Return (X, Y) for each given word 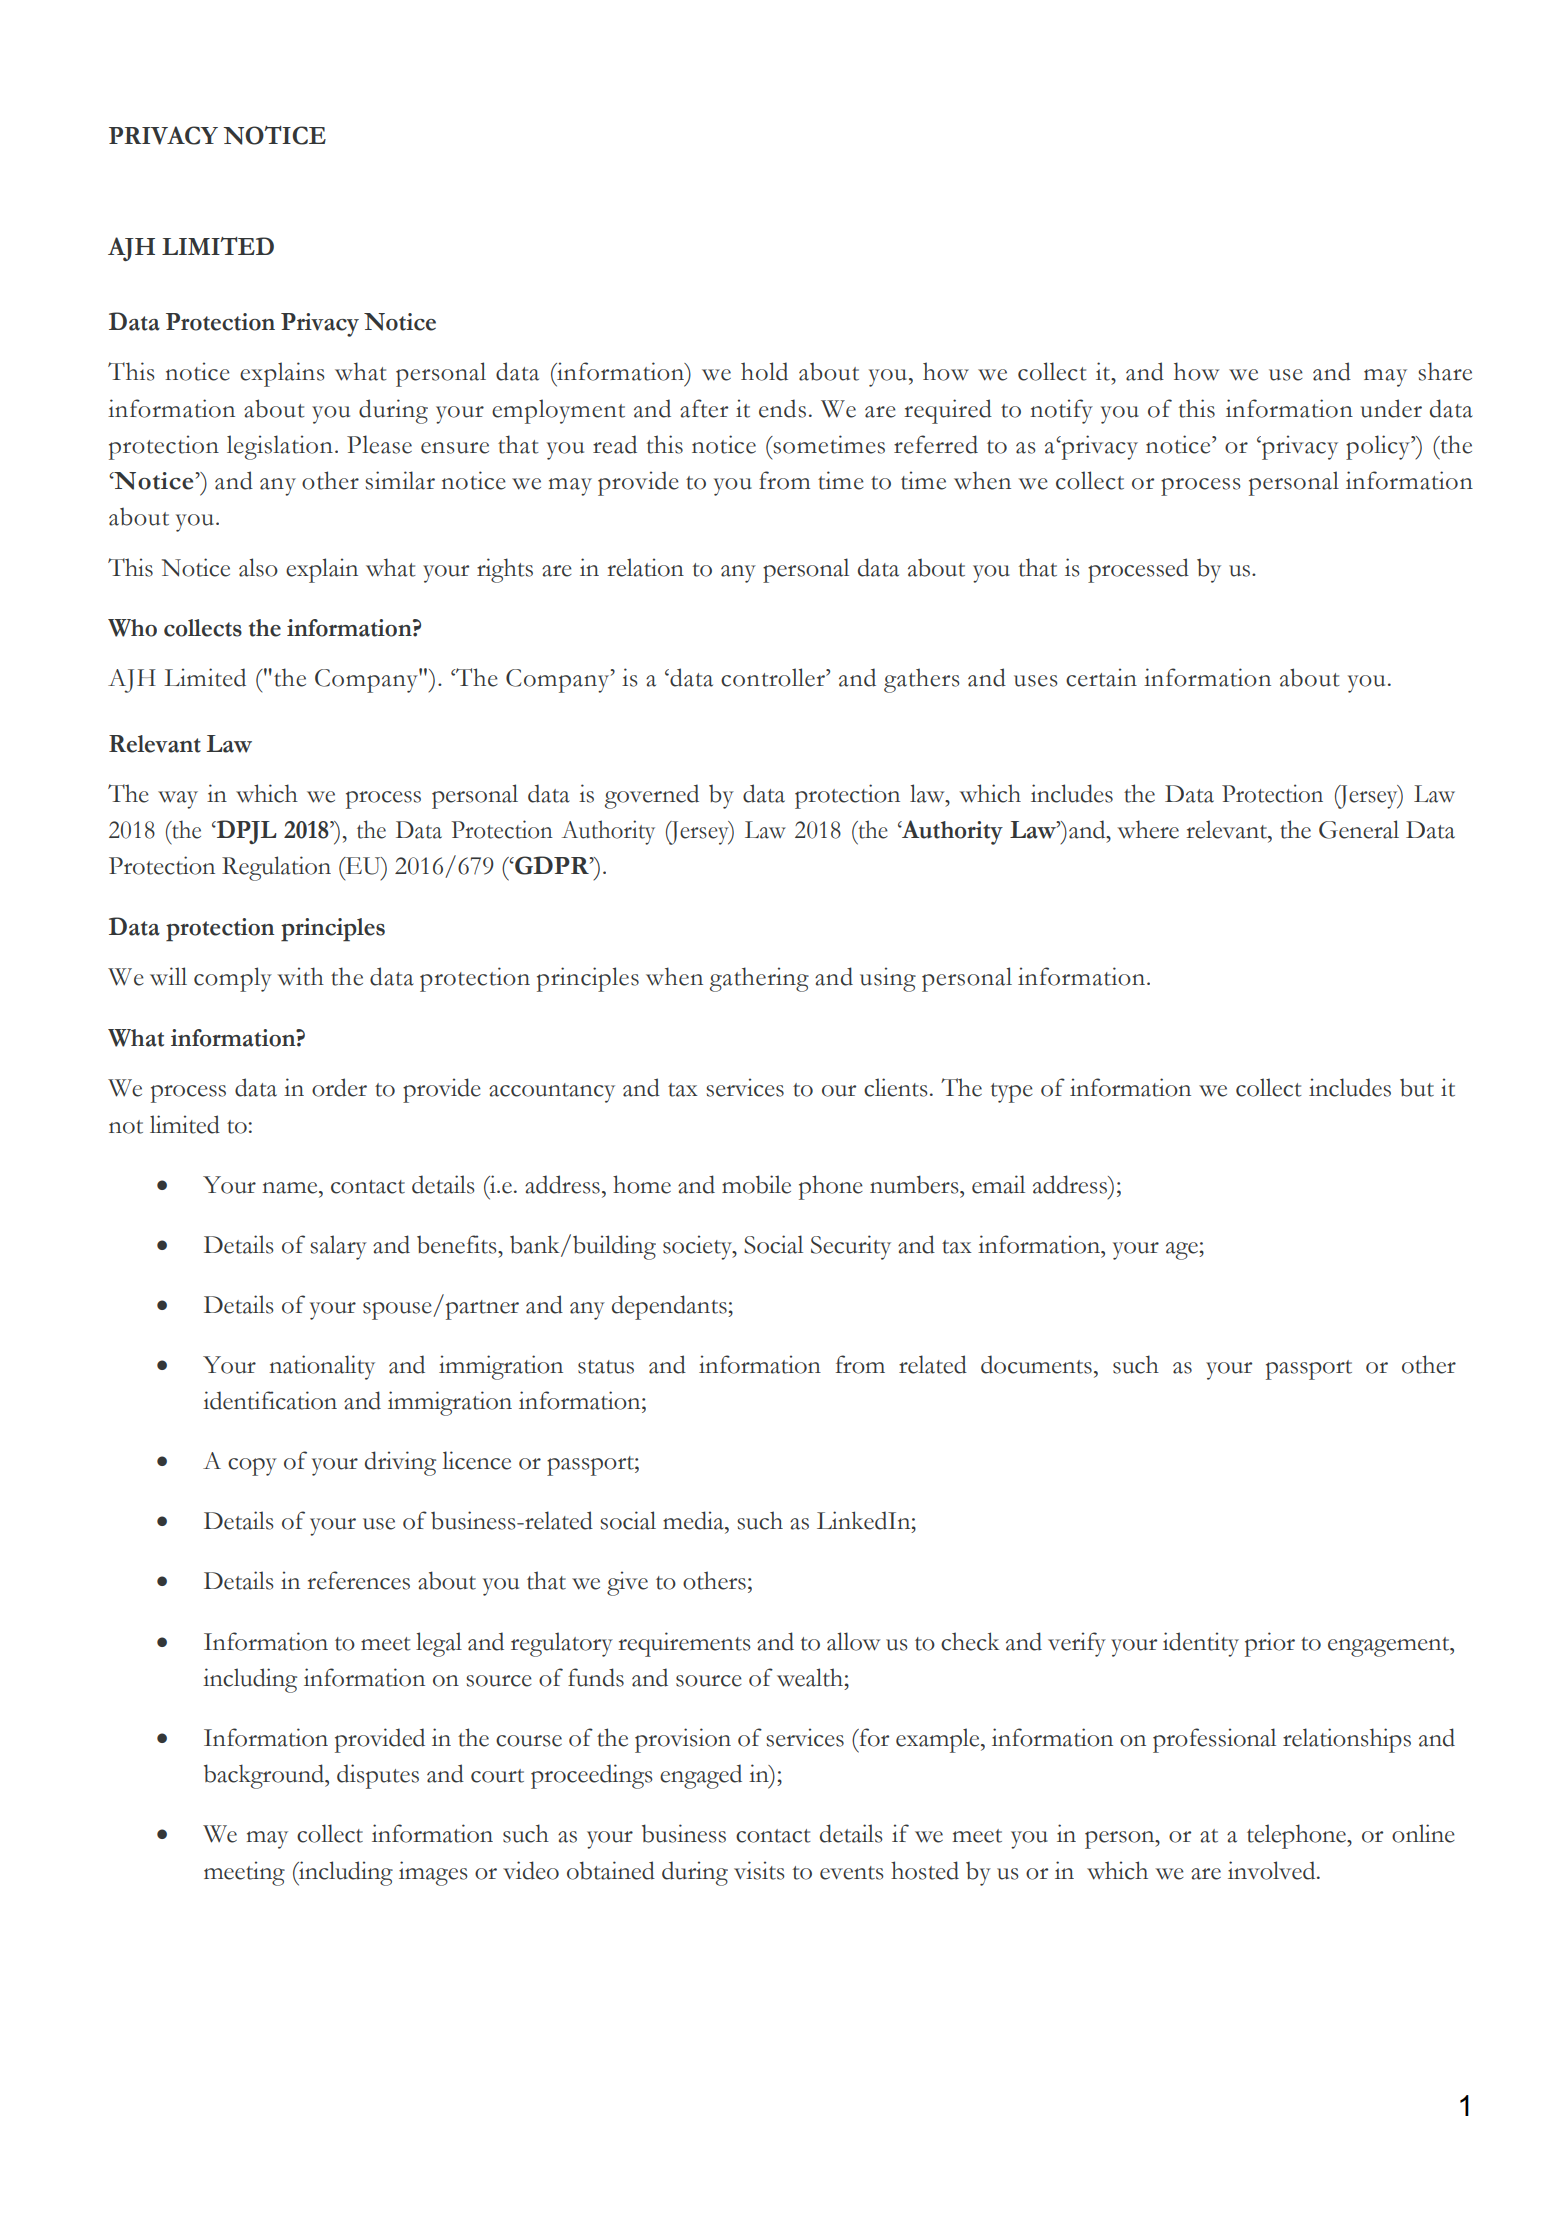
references (358, 1580)
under (1391, 408)
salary (338, 1247)
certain (1101, 677)
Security (851, 1247)
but (1417, 1088)
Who (132, 628)
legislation (280, 447)
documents (1036, 1364)
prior (1270, 1644)
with (300, 976)
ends (782, 408)
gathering (759, 979)
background (265, 1776)
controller (774, 677)
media (694, 1520)
